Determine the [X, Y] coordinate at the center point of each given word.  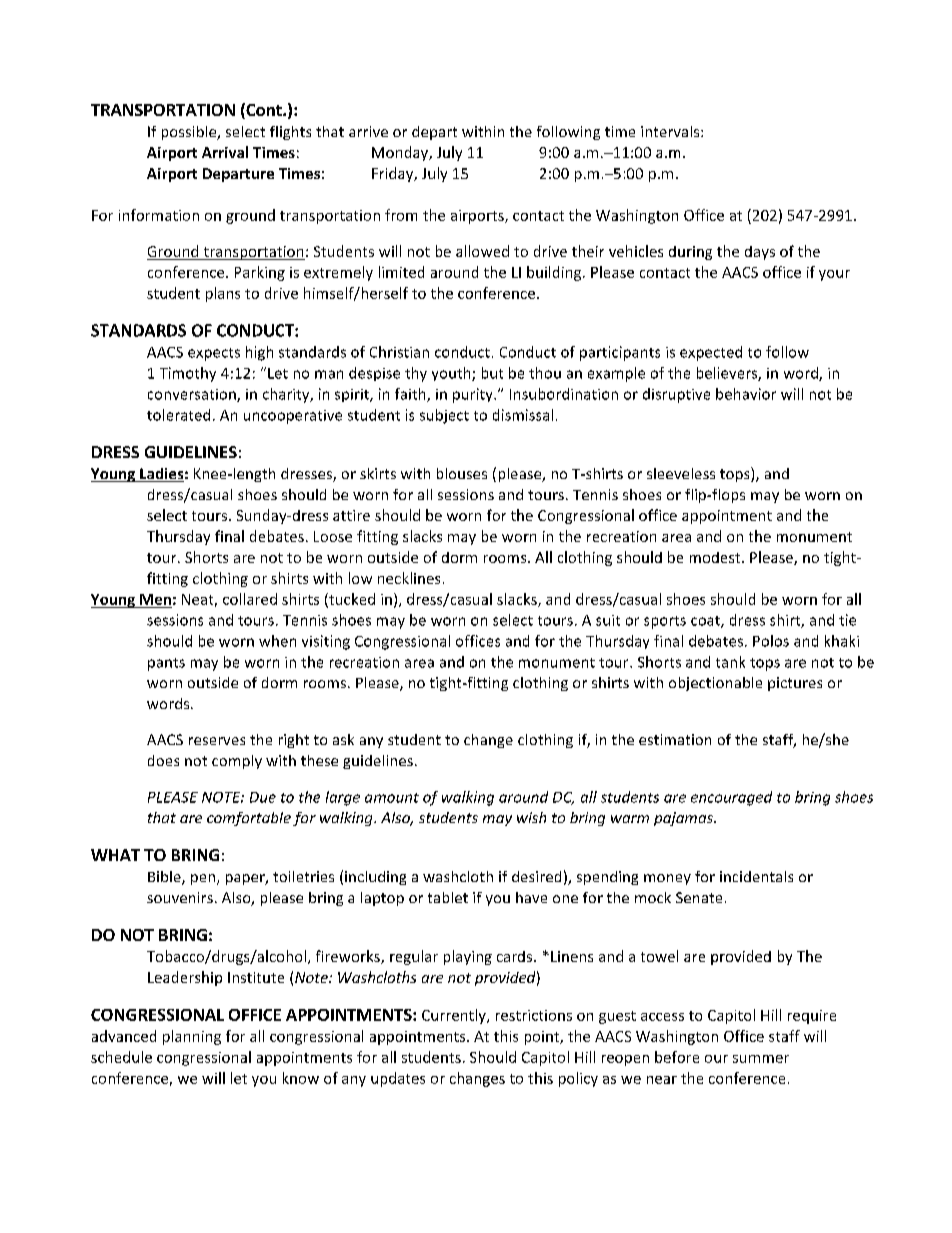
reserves [217, 741]
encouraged [731, 798]
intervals [671, 131]
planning [192, 1037]
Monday [401, 153]
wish [531, 817]
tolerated [178, 415]
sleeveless [681, 473]
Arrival [225, 152]
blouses [462, 473]
